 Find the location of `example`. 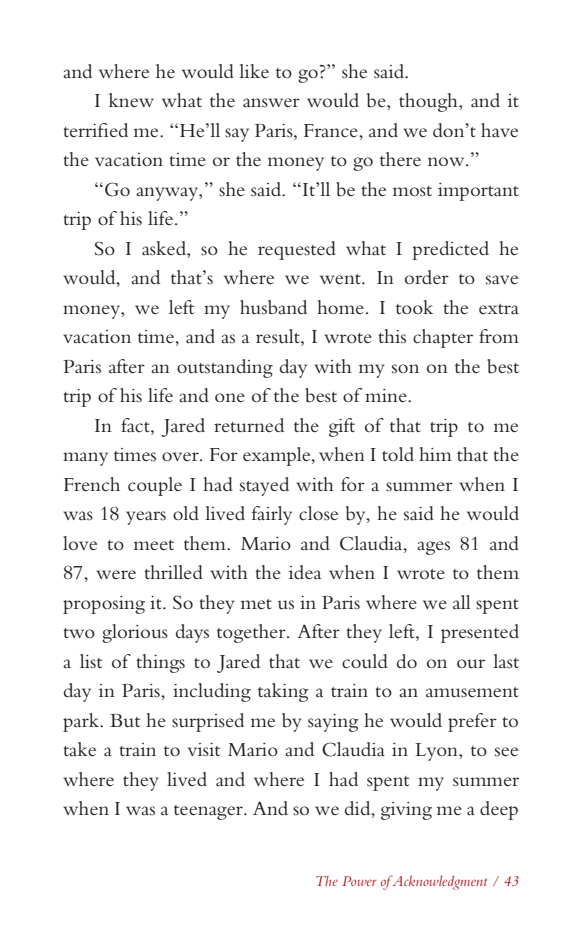

example is located at coordinates (278, 456).
